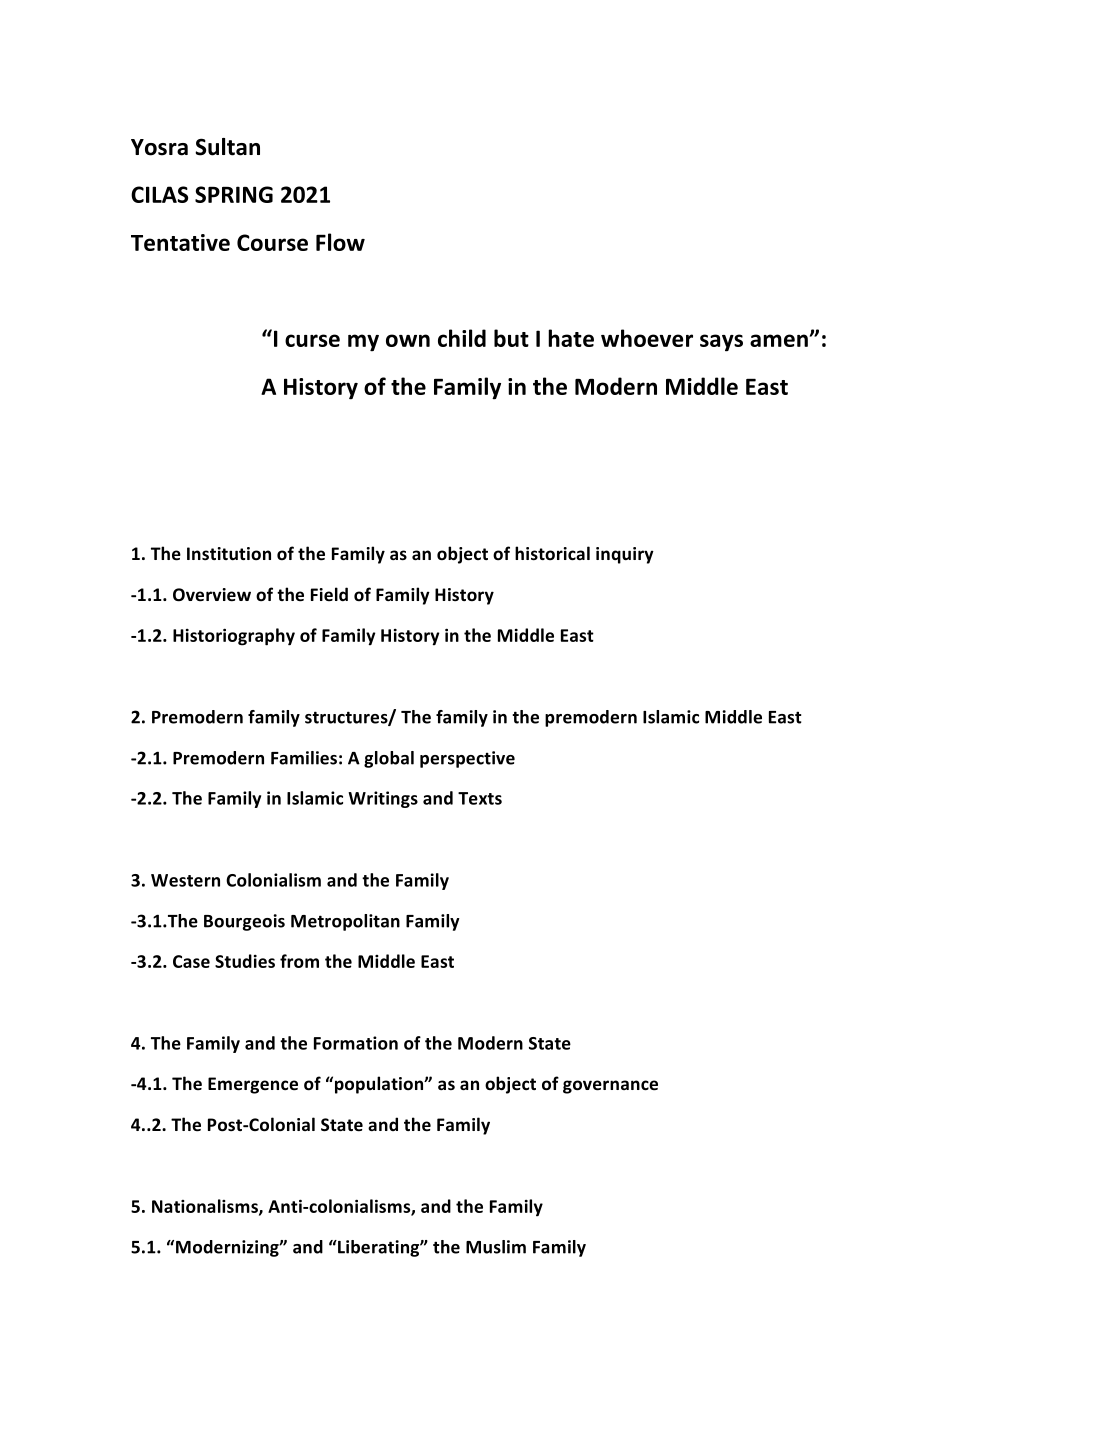  Describe the element at coordinates (625, 555) in the document. I see `inquiry` at that location.
